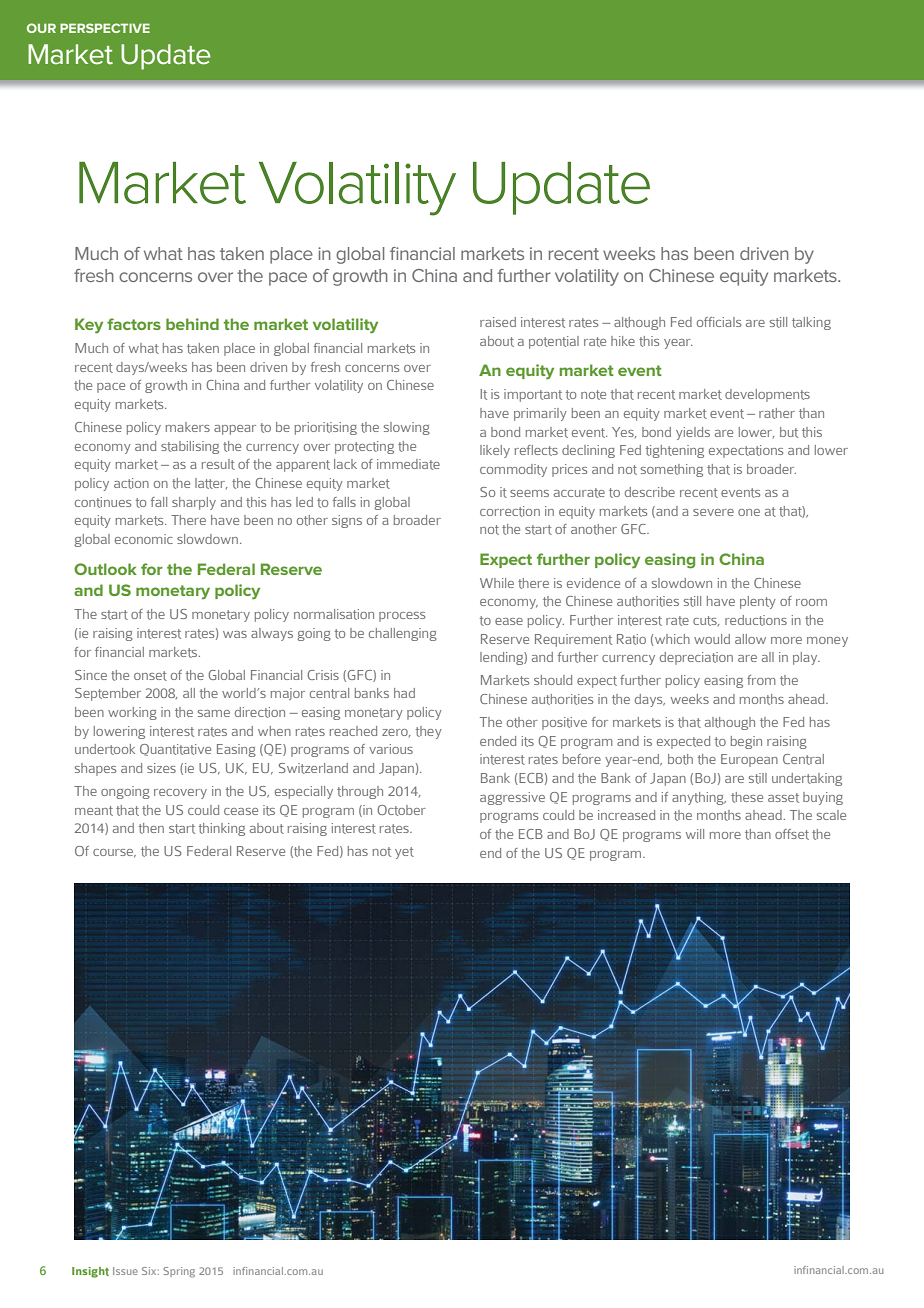 The height and width of the image is (1308, 924). Describe the element at coordinates (498, 322) in the image. I see `raised` at that location.
